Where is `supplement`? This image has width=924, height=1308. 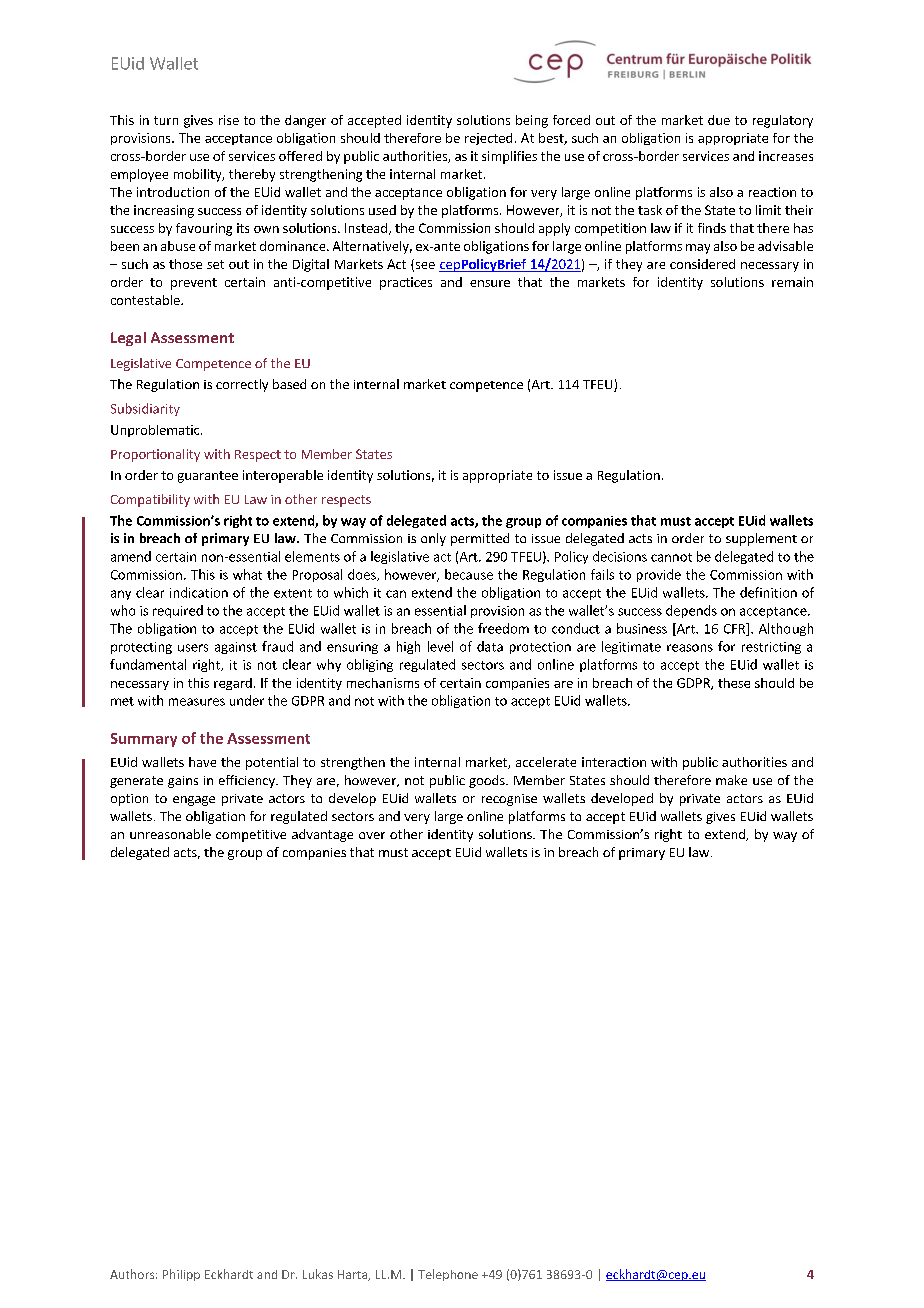 supplement is located at coordinates (761, 539).
